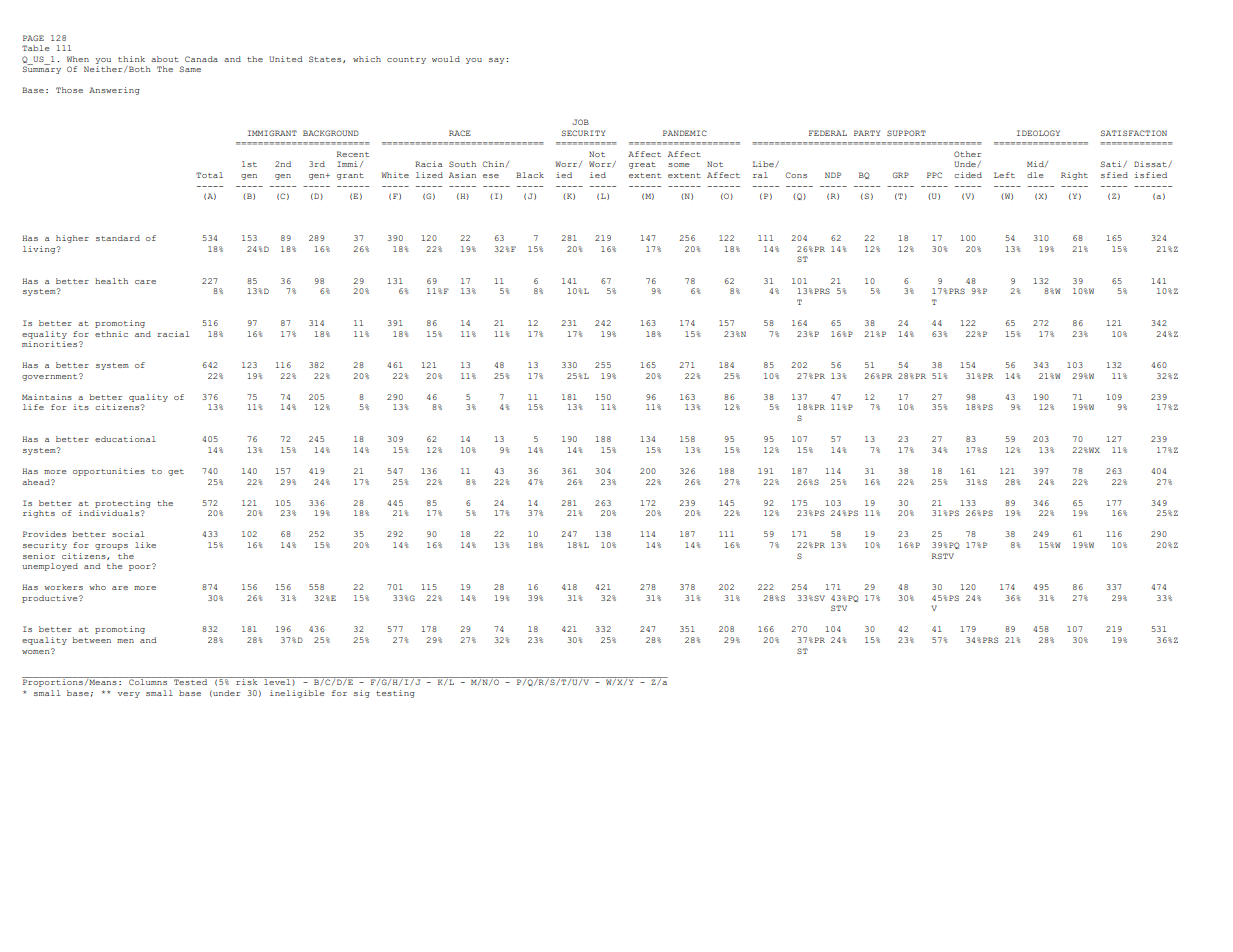 This screenshot has height=952, width=1233. Describe the element at coordinates (123, 504) in the screenshot. I see `protecting` at that location.
